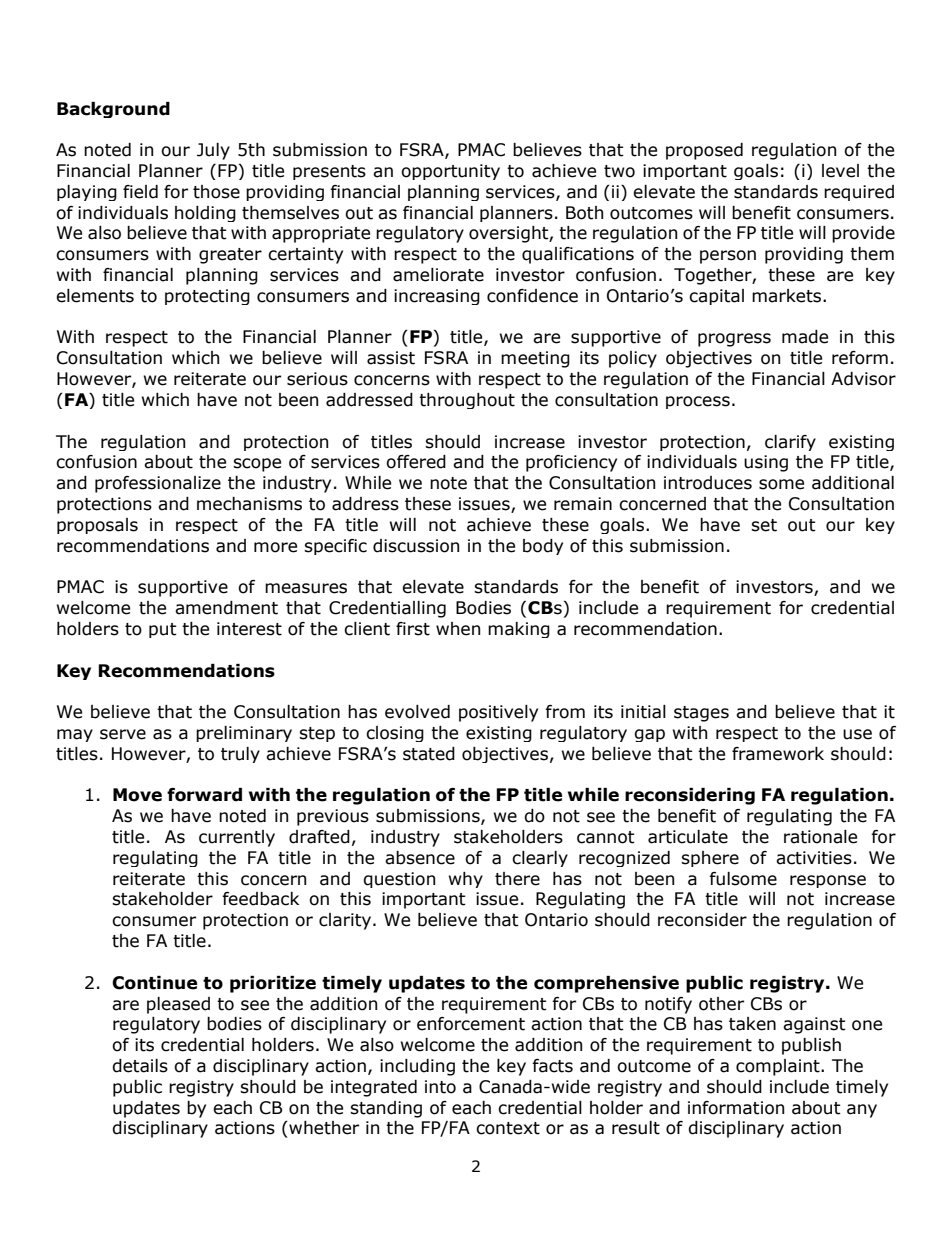 This page has width=952, height=1233. Describe the element at coordinates (734, 340) in the page. I see `progress` at that location.
